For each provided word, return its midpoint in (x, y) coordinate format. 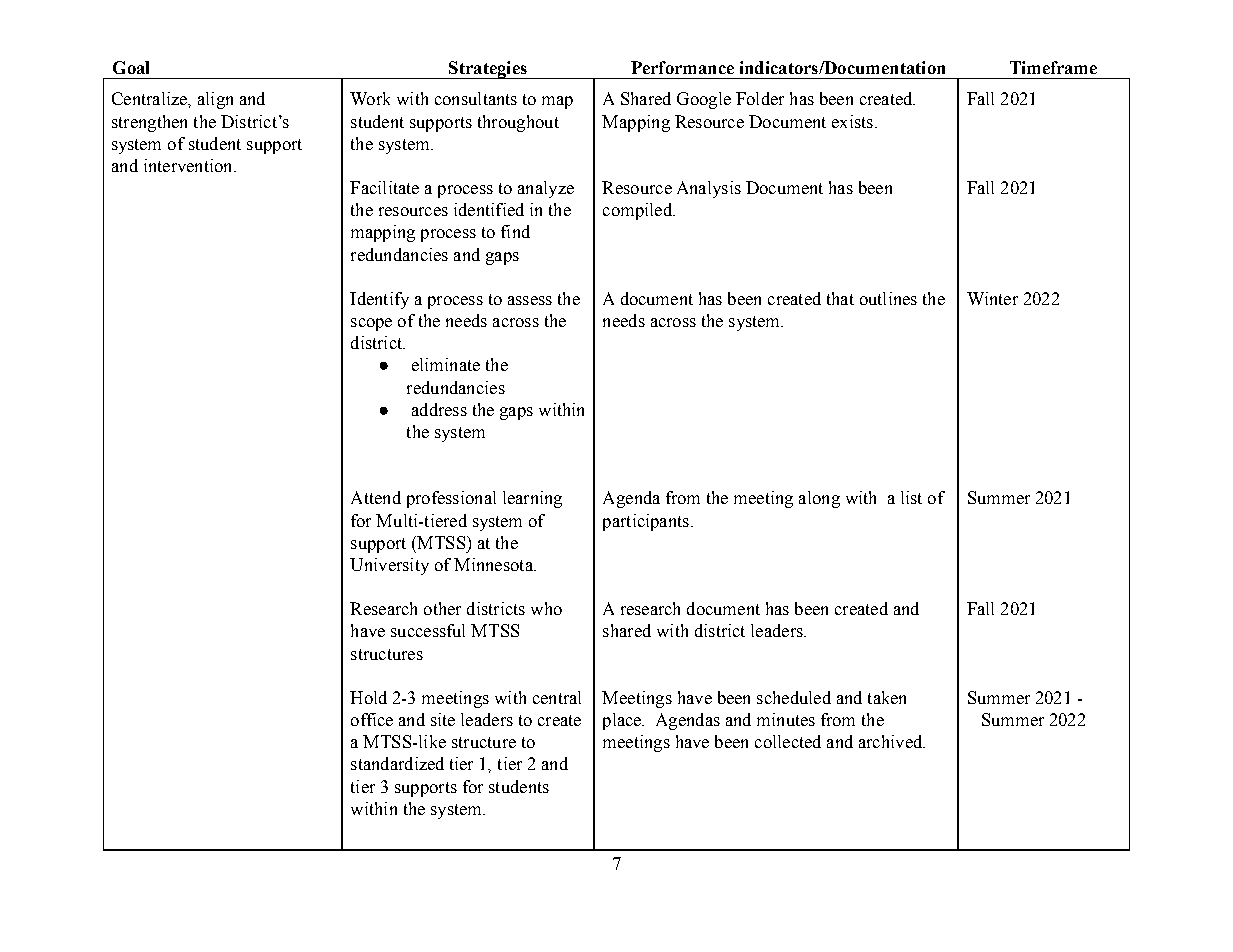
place (623, 721)
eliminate (446, 364)
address (439, 409)
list (911, 497)
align (215, 100)
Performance (682, 67)
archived (892, 741)
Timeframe (1053, 67)
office (372, 719)
